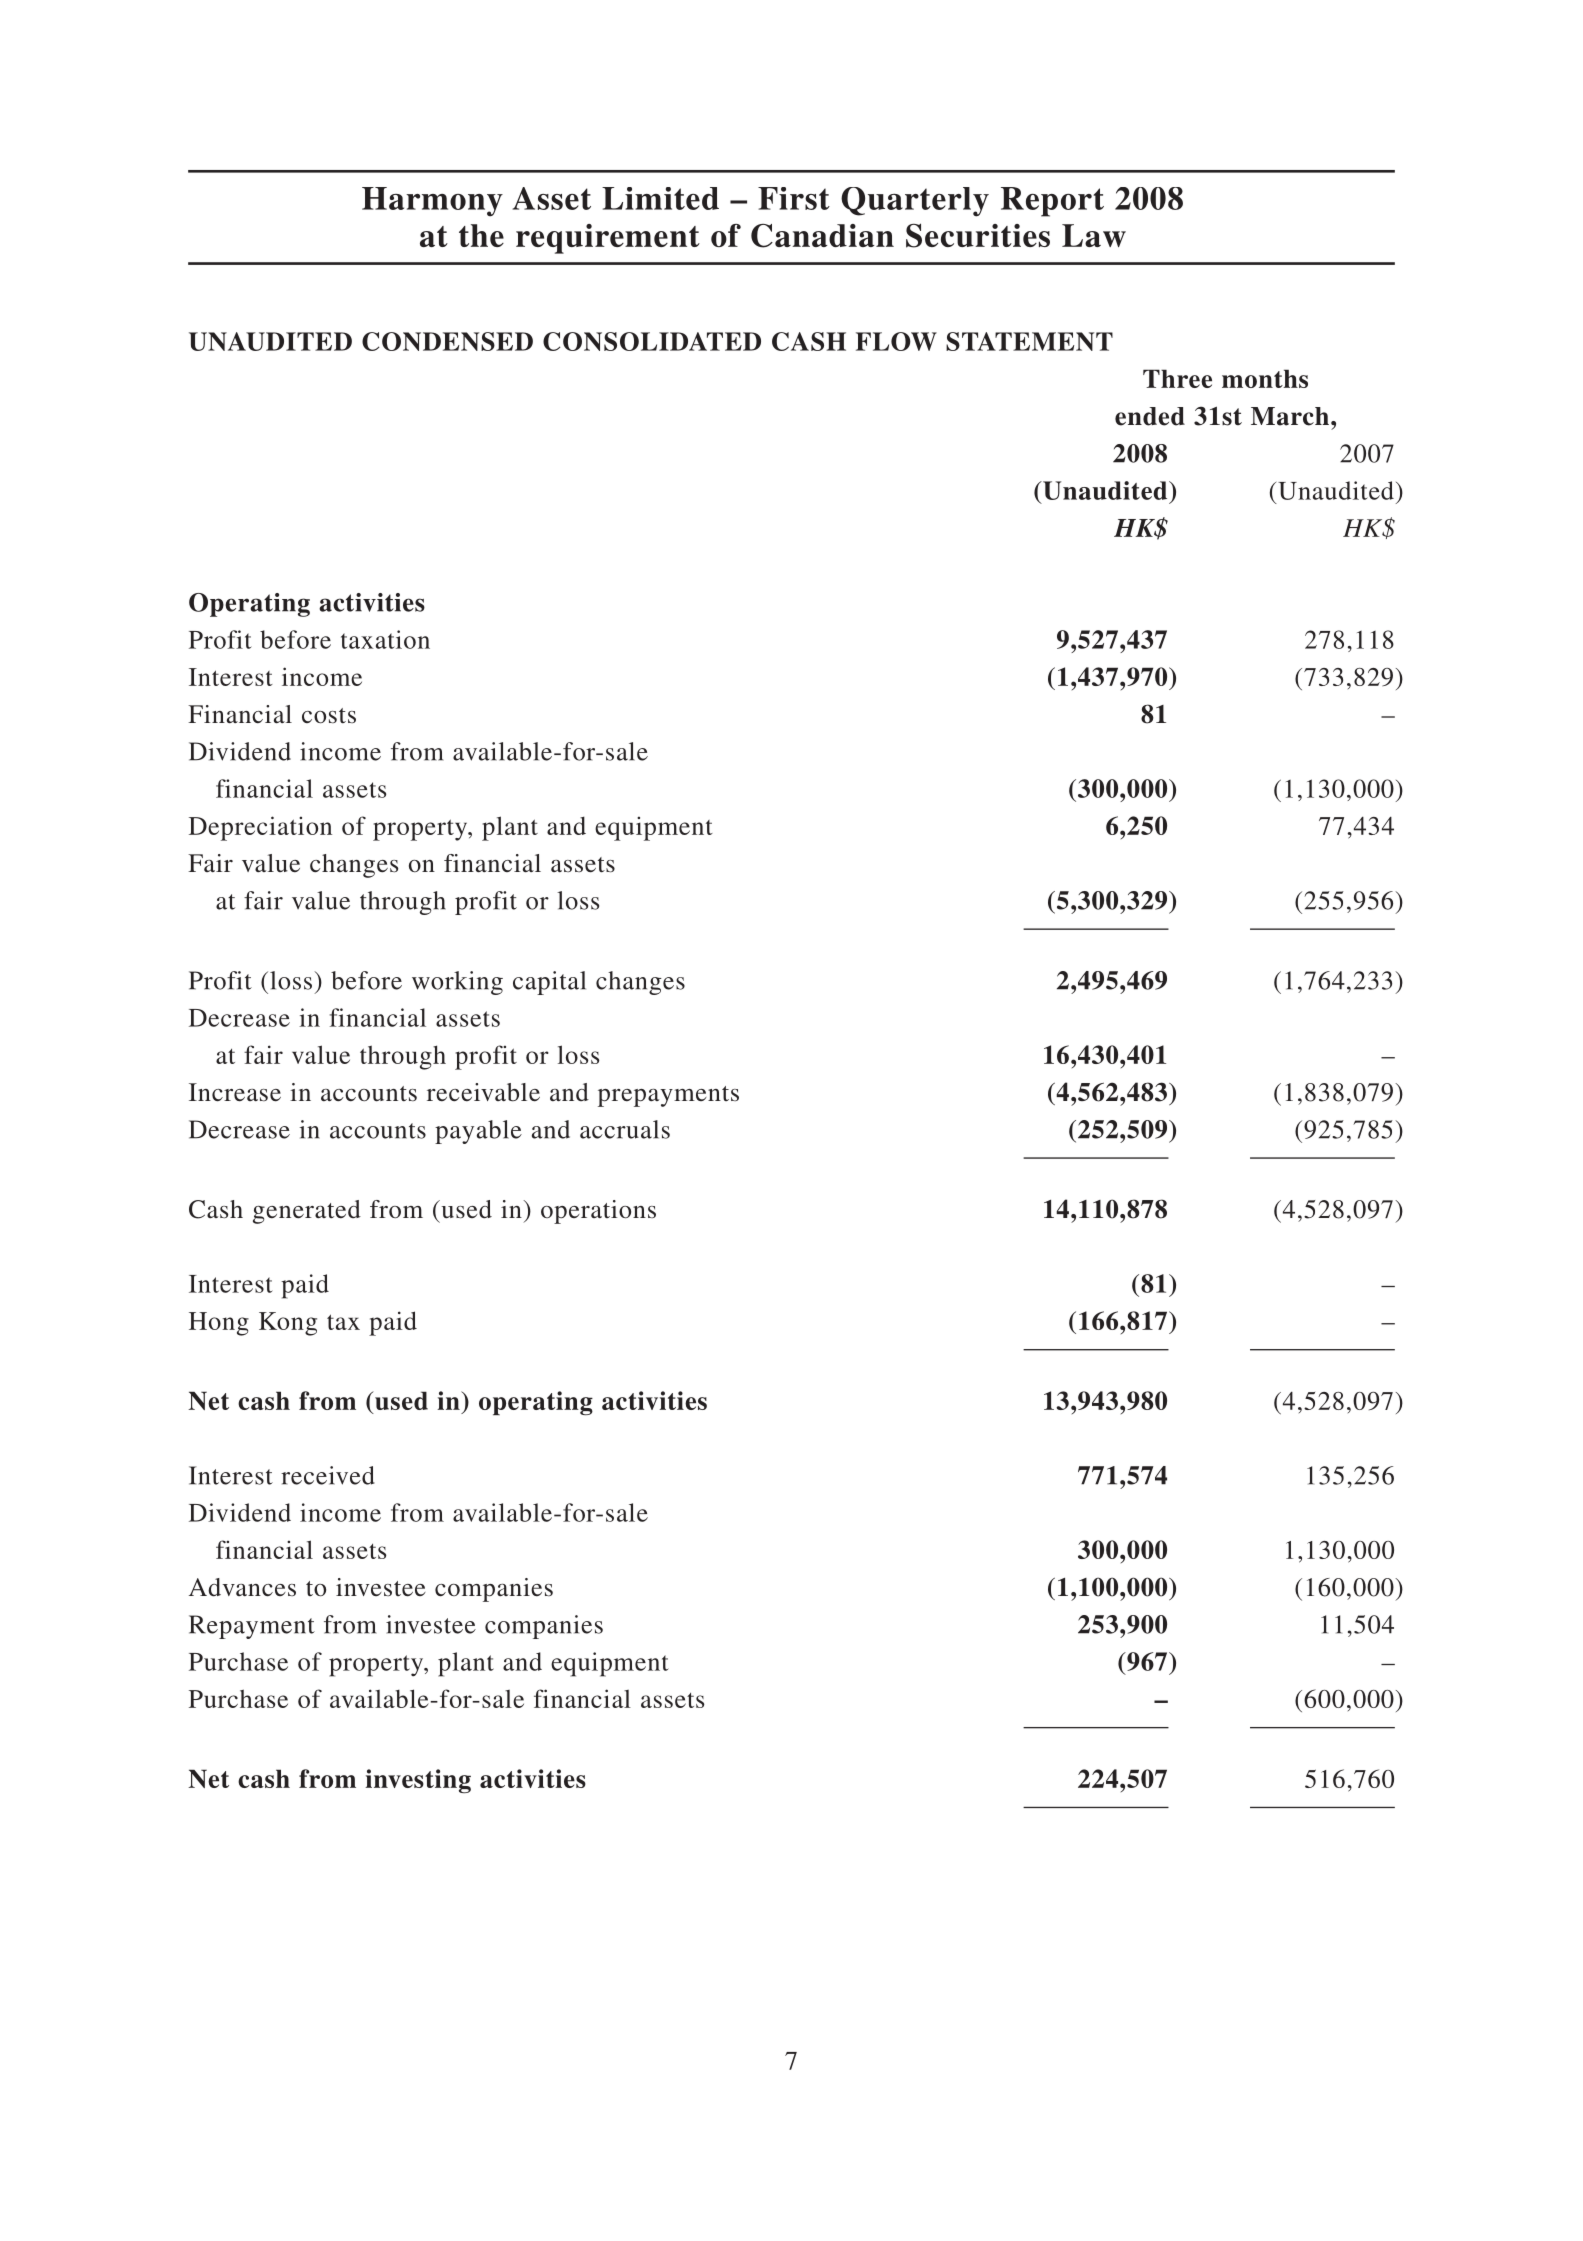 This image has height=2241, width=1583. Describe the element at coordinates (822, 236) in the image. I see `Canadian` at that location.
